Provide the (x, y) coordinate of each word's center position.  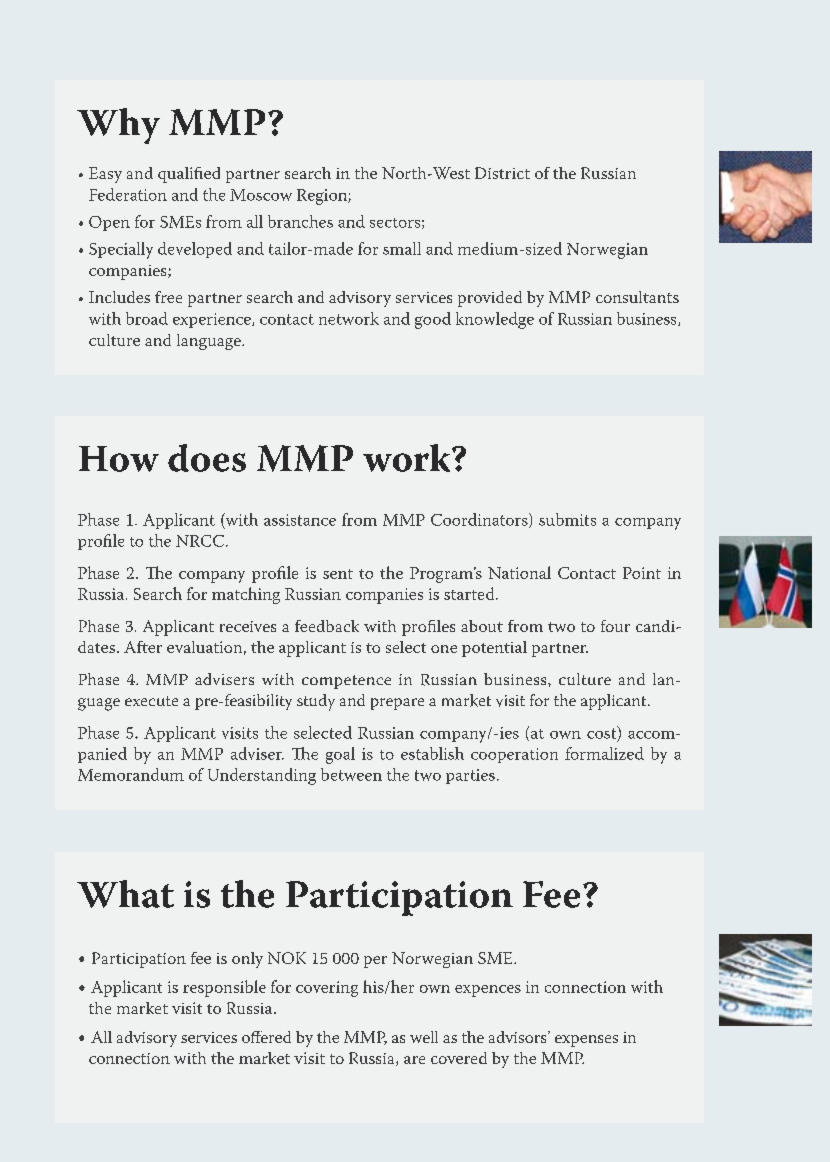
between (351, 774)
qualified (189, 175)
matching (246, 595)
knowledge (495, 320)
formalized (604, 753)
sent (338, 574)
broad (147, 318)
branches (300, 221)
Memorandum (131, 774)
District (502, 173)
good (433, 320)
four (615, 626)
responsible (224, 988)
